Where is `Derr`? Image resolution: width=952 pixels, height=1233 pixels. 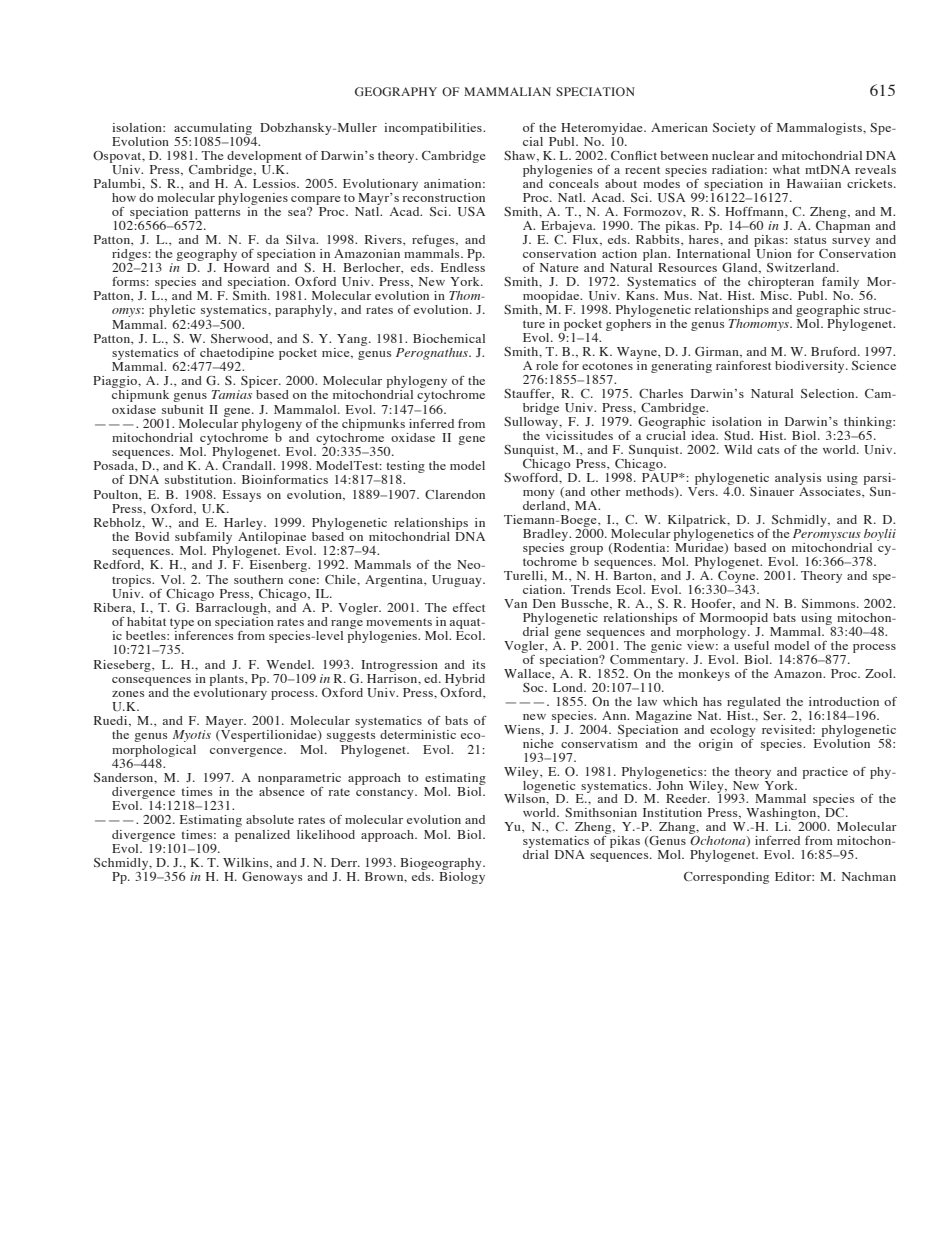 Derr is located at coordinates (345, 862).
